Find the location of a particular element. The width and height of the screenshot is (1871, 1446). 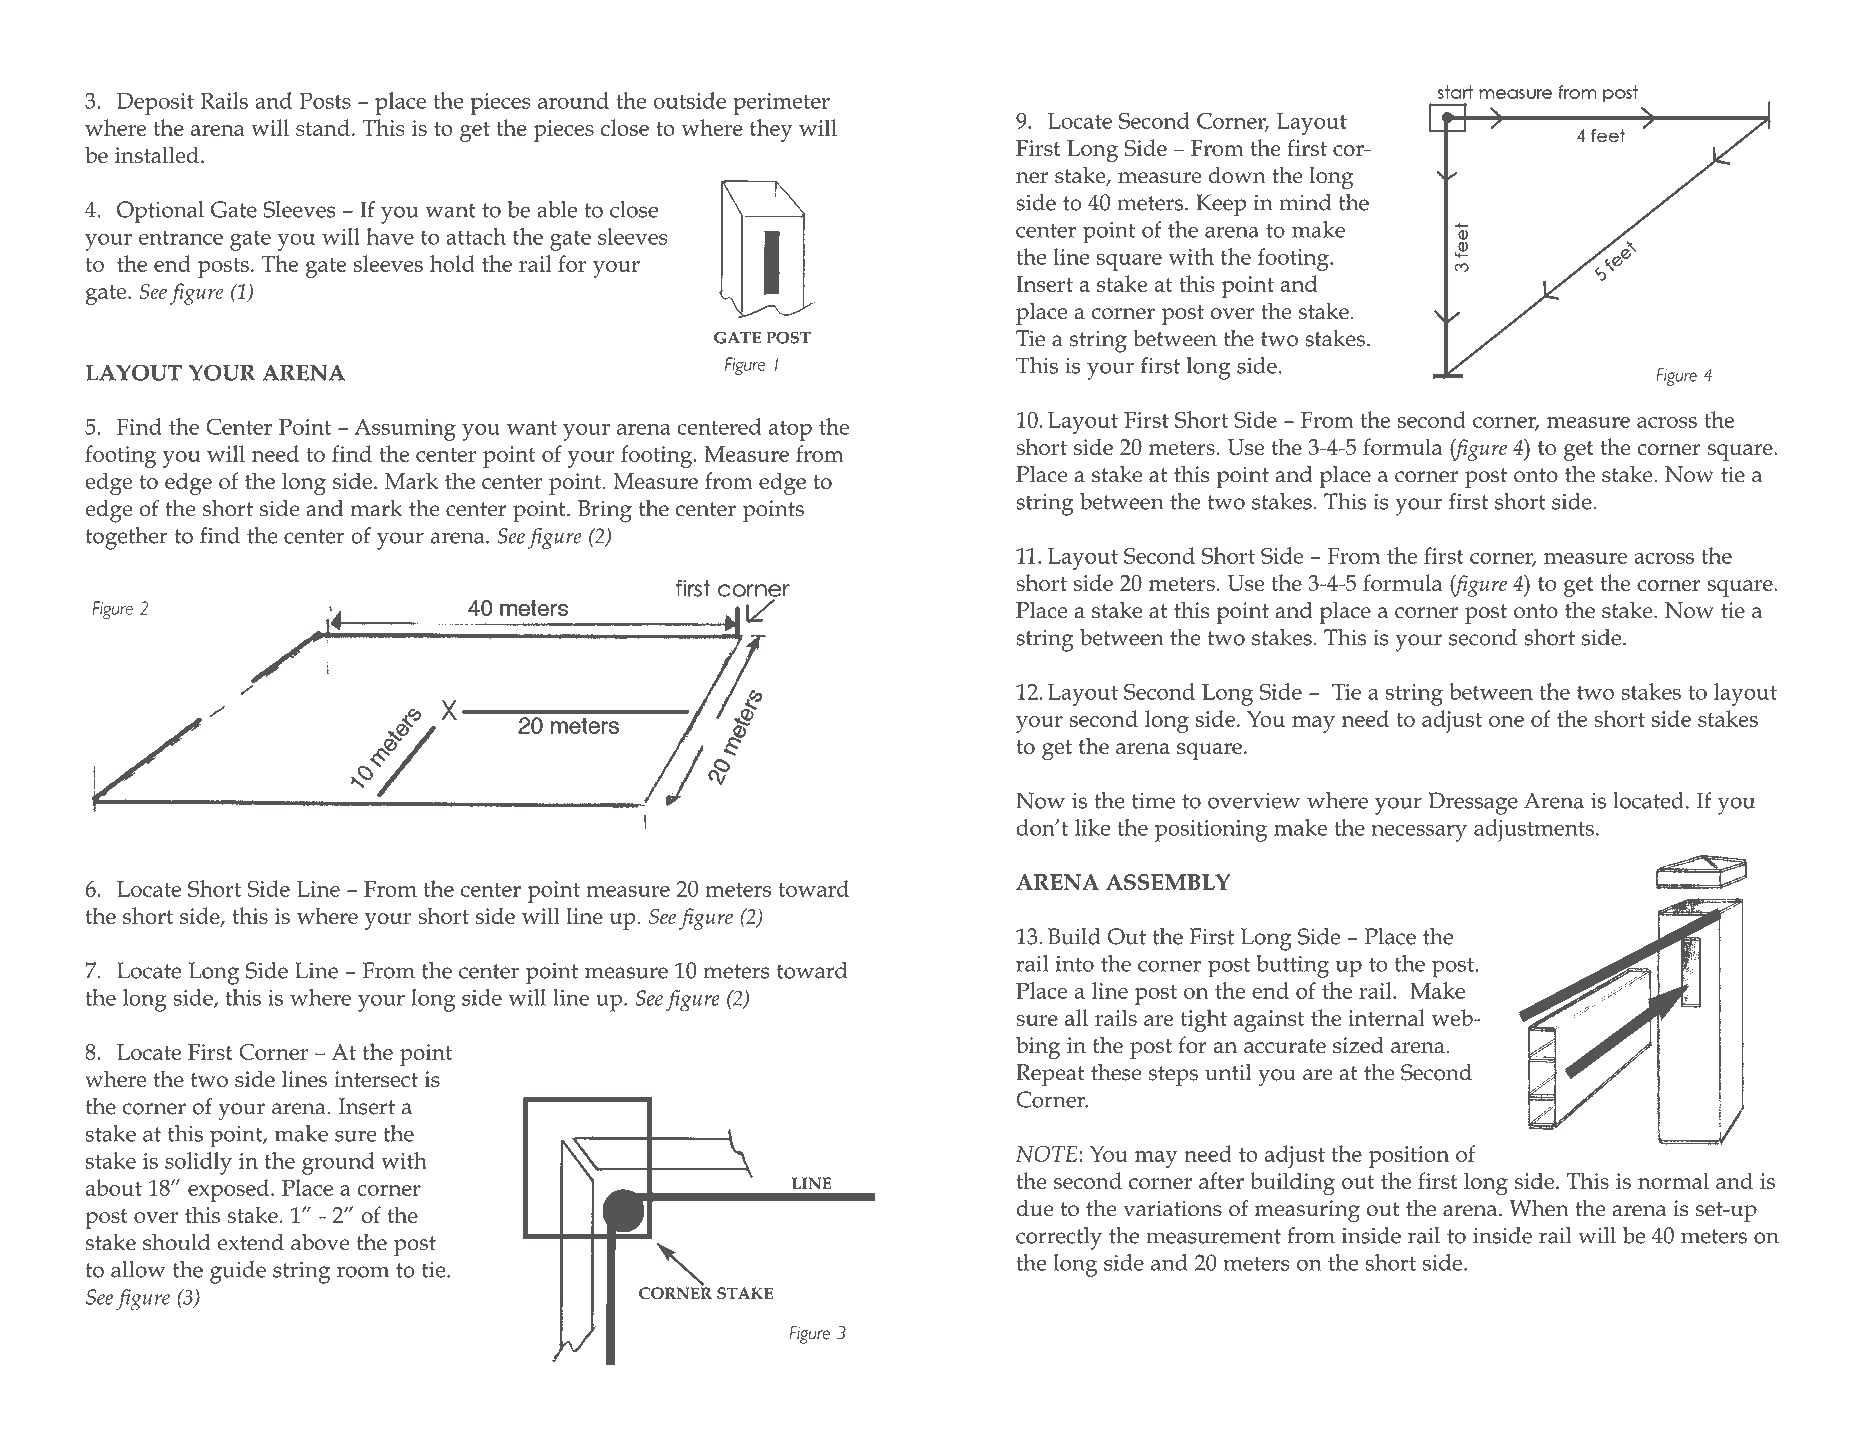

atop is located at coordinates (790, 431).
